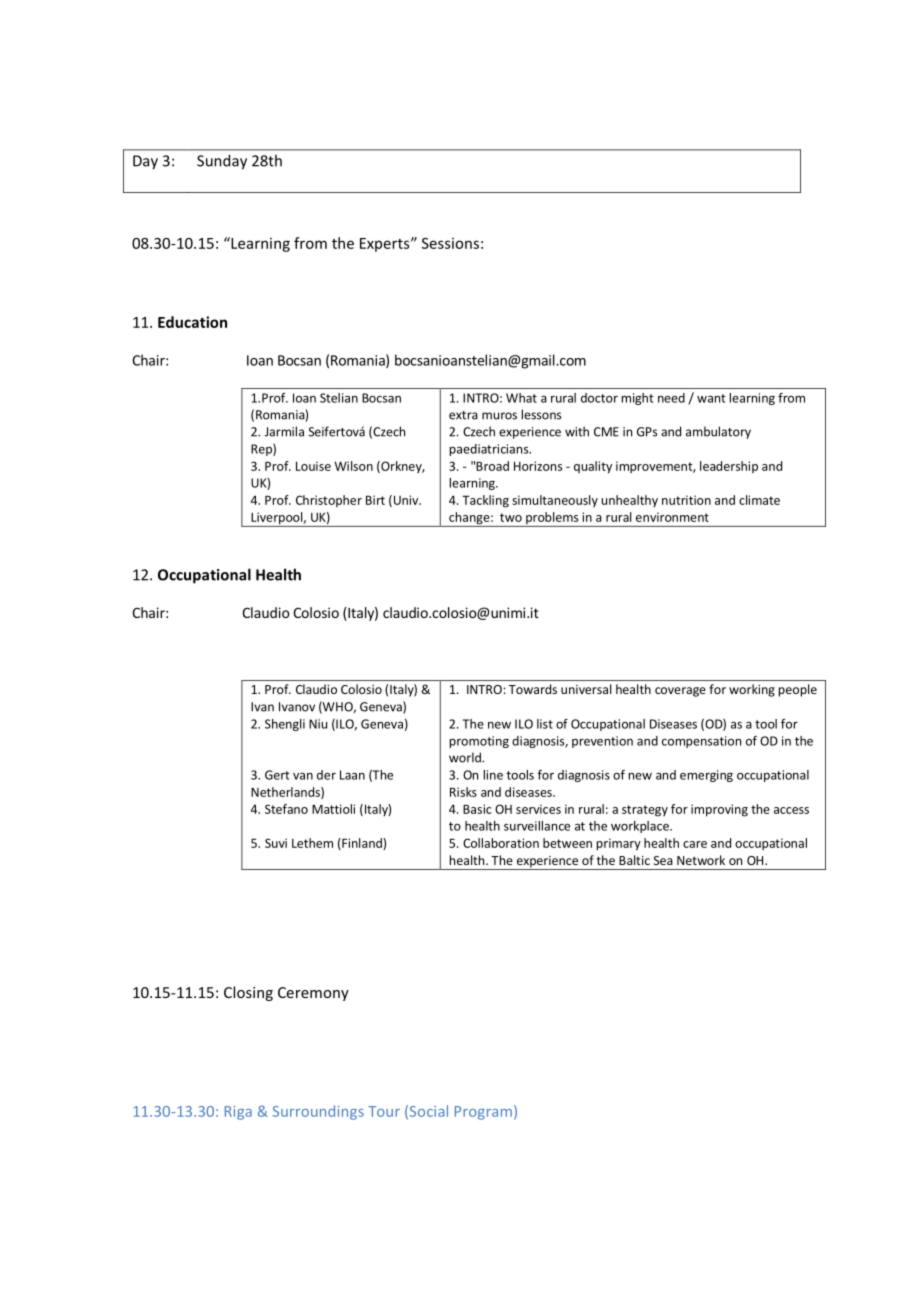  Describe the element at coordinates (450, 243) in the page. I see `Sessions` at that location.
